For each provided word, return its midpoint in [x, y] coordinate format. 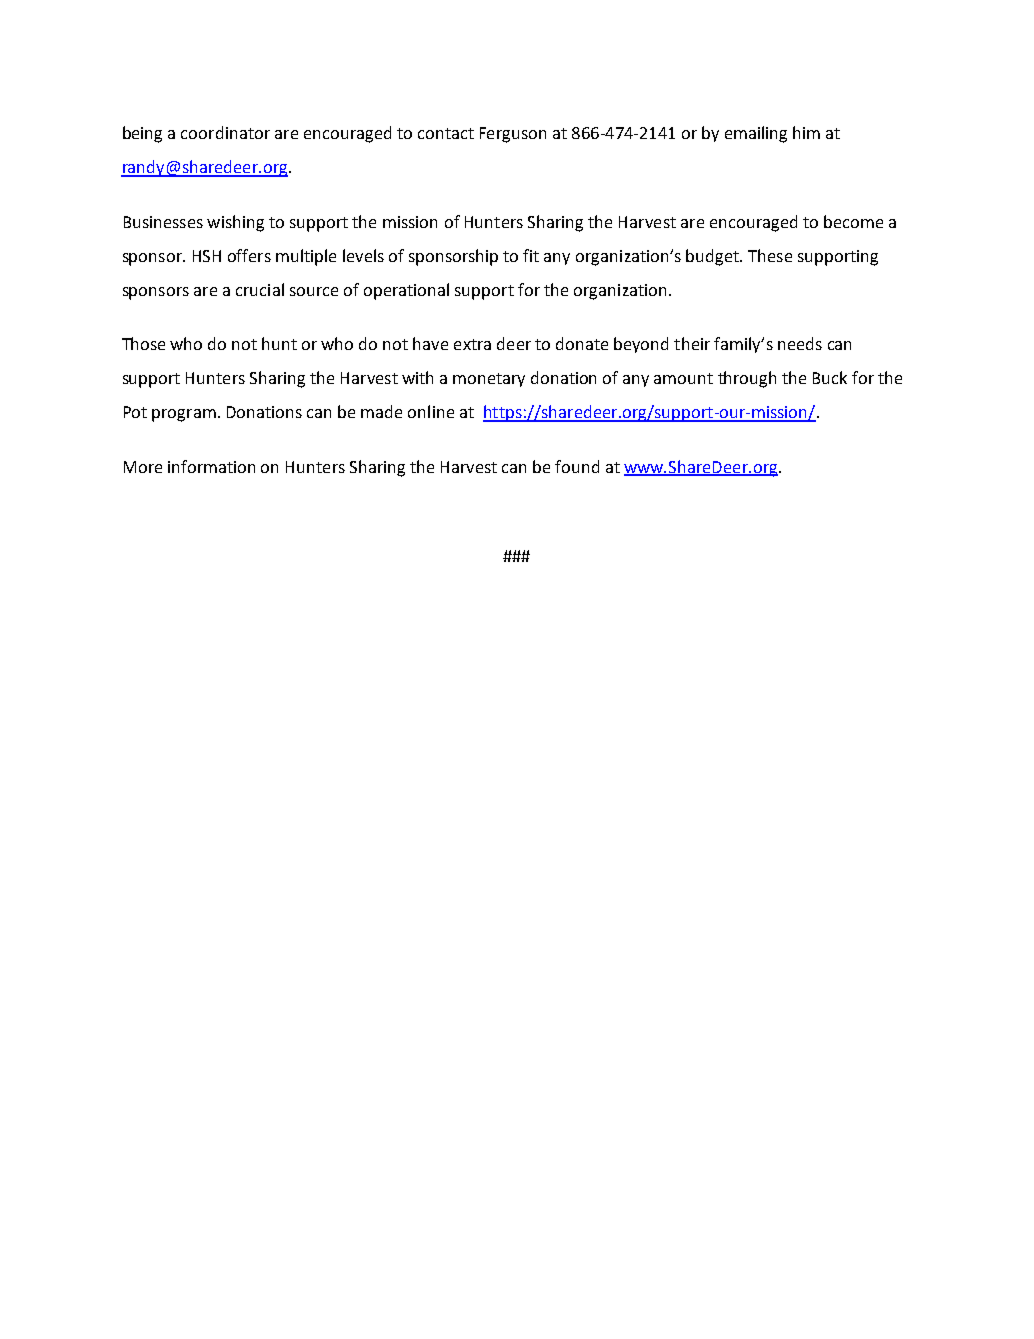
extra [472, 344]
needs [800, 343]
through [747, 379]
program [184, 415]
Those [143, 343]
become [853, 221]
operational [406, 291]
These [770, 255]
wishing [235, 223]
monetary [489, 380]
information [211, 466]
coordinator [225, 132]
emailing [756, 134]
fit [531, 255]
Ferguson [513, 135]
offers [249, 255]
